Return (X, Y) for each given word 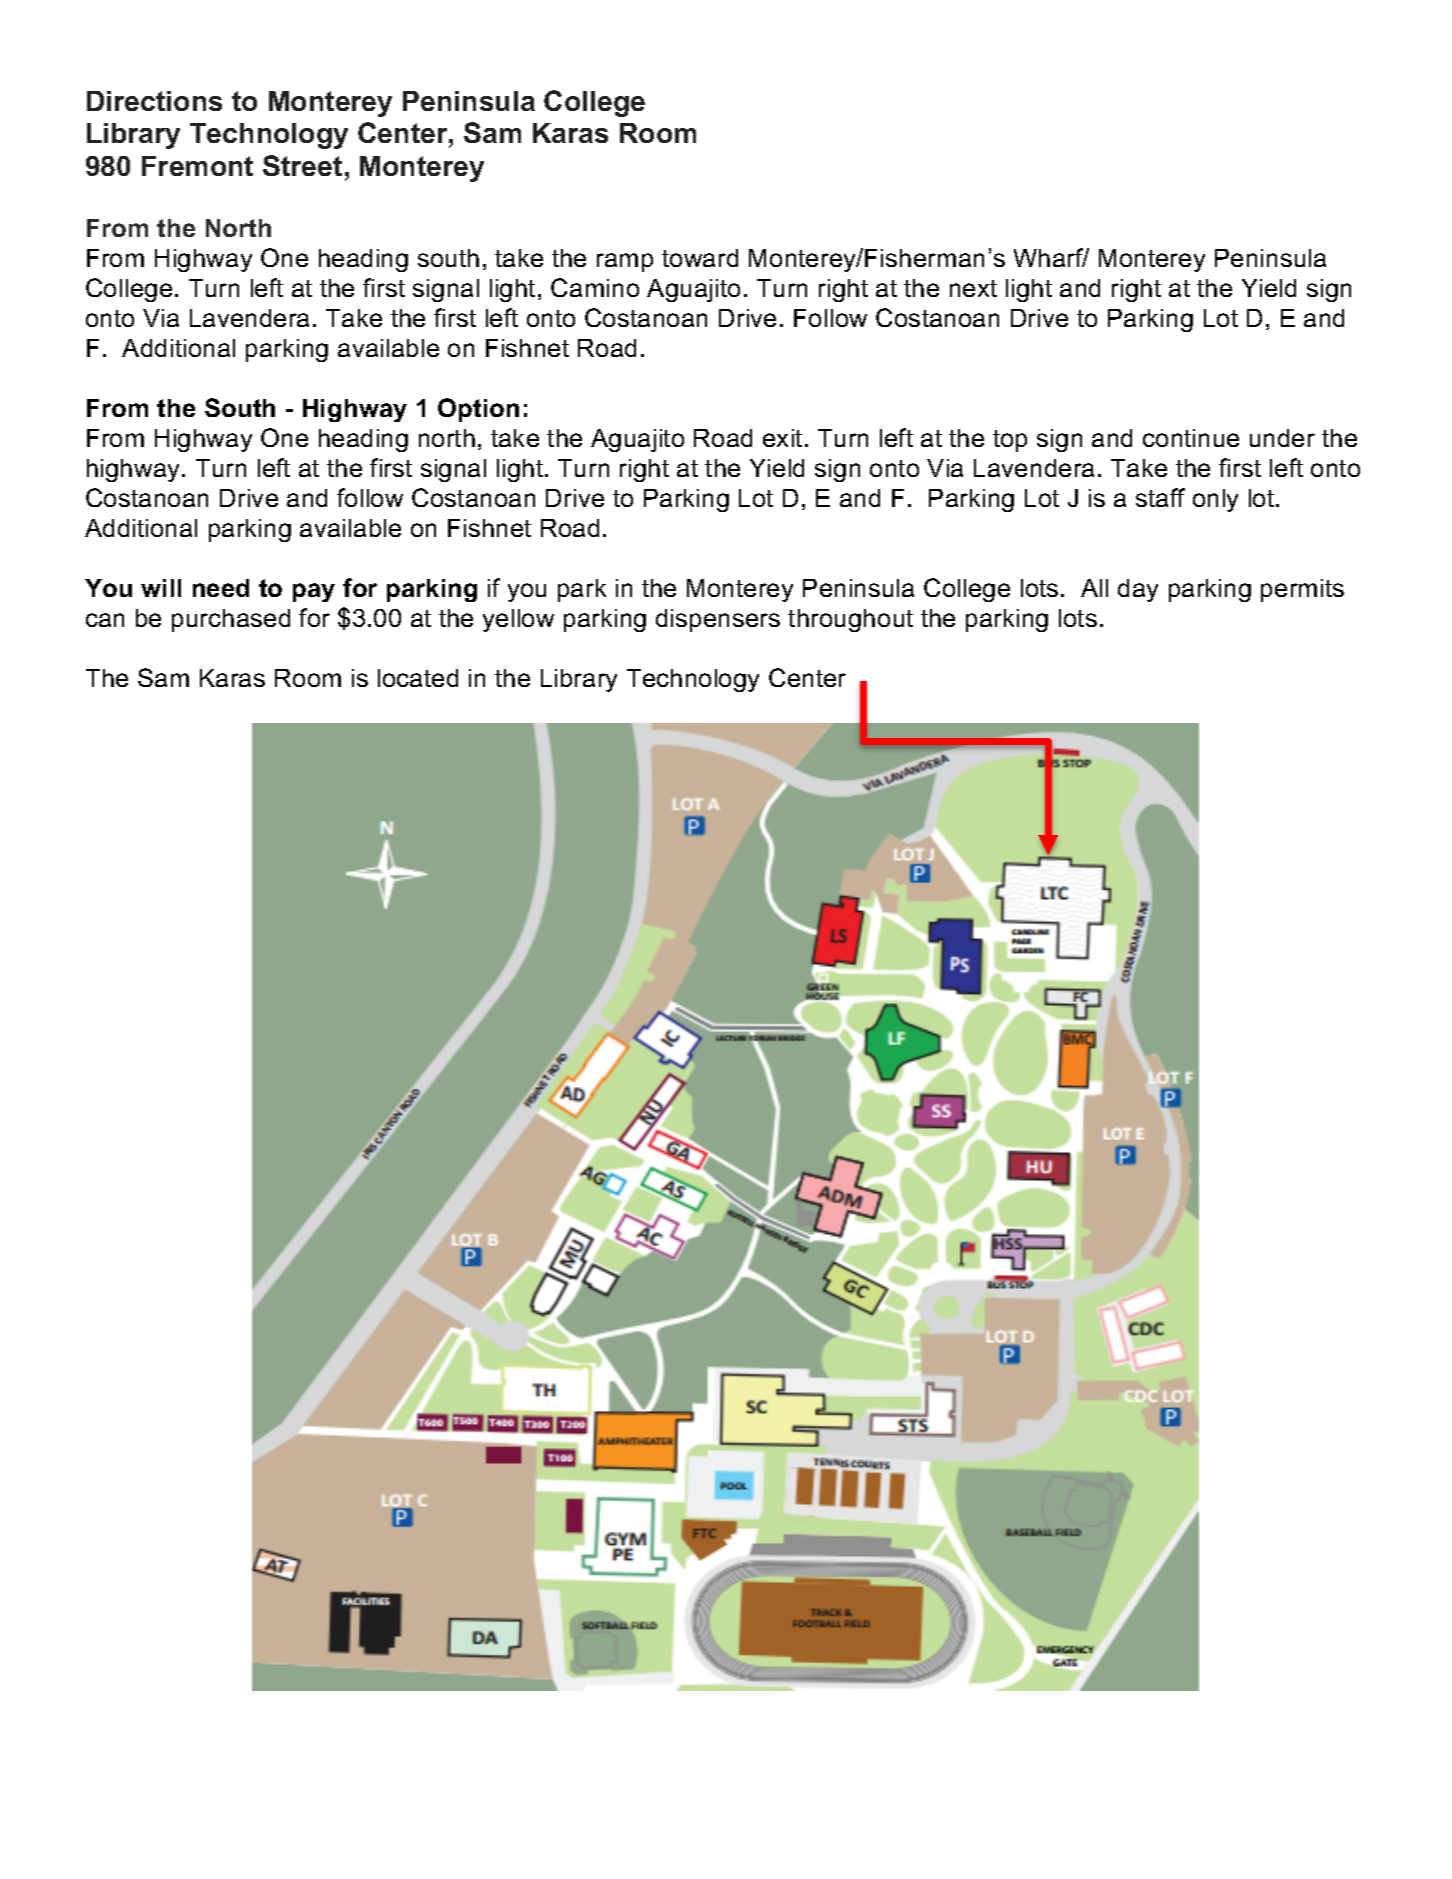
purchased (231, 620)
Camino (595, 287)
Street (302, 165)
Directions (154, 101)
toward (700, 258)
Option (478, 410)
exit (782, 438)
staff (1160, 497)
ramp (625, 262)
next (973, 288)
